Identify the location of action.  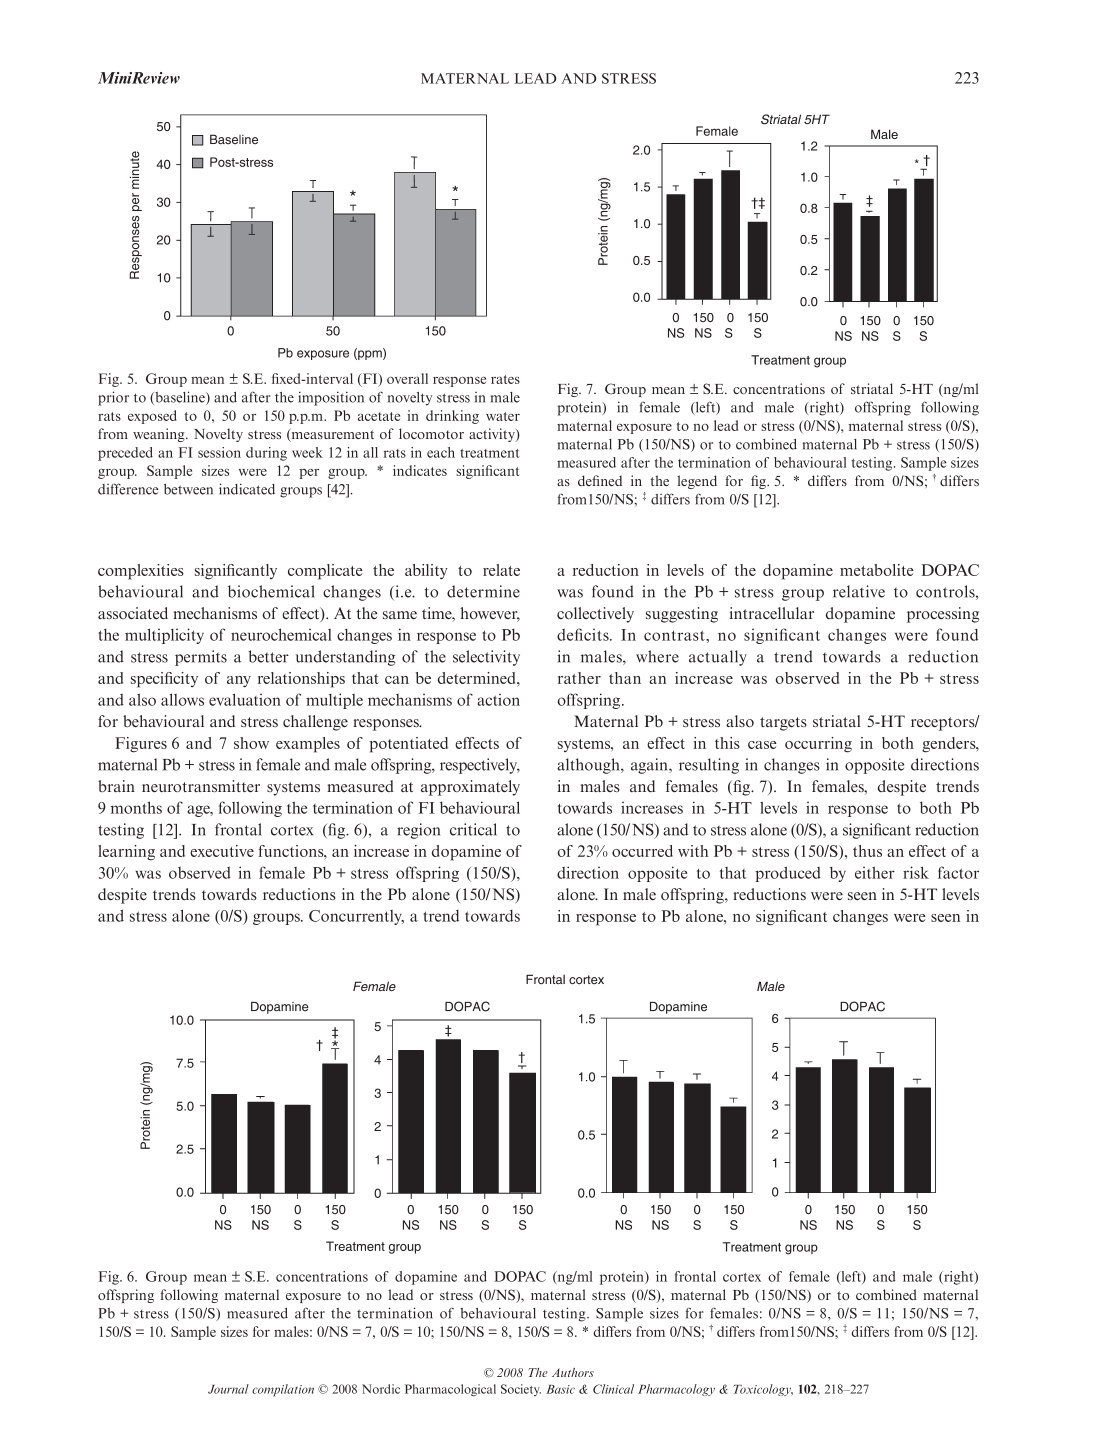
(498, 700).
